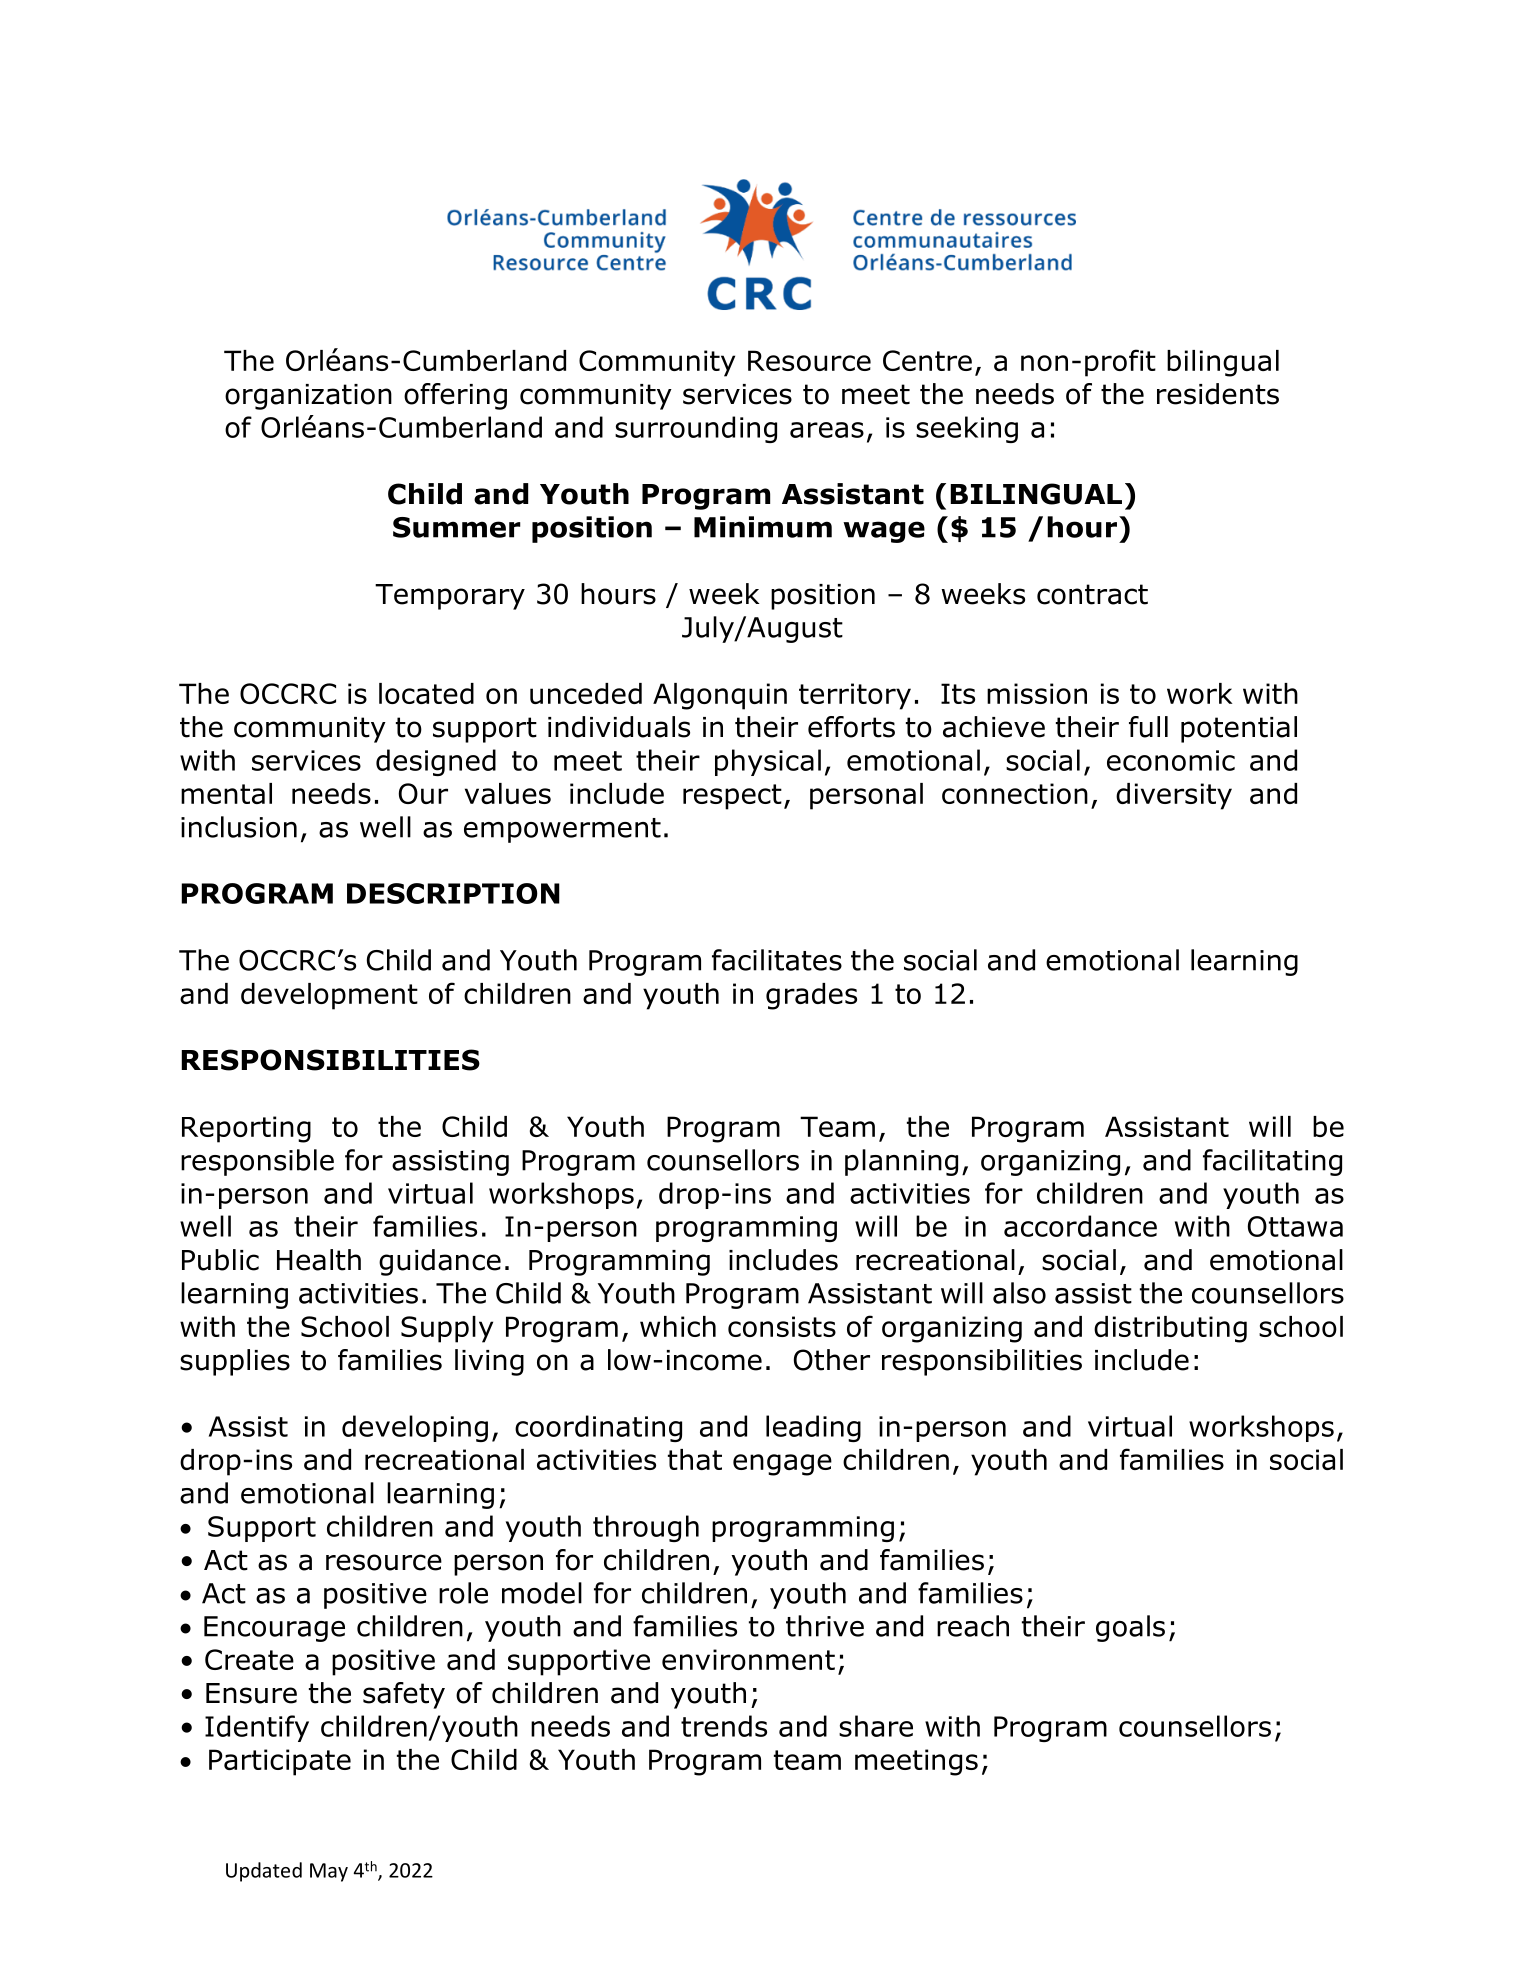 The width and height of the page is (1524, 1973). Describe the element at coordinates (1218, 394) in the page. I see `residents` at that location.
